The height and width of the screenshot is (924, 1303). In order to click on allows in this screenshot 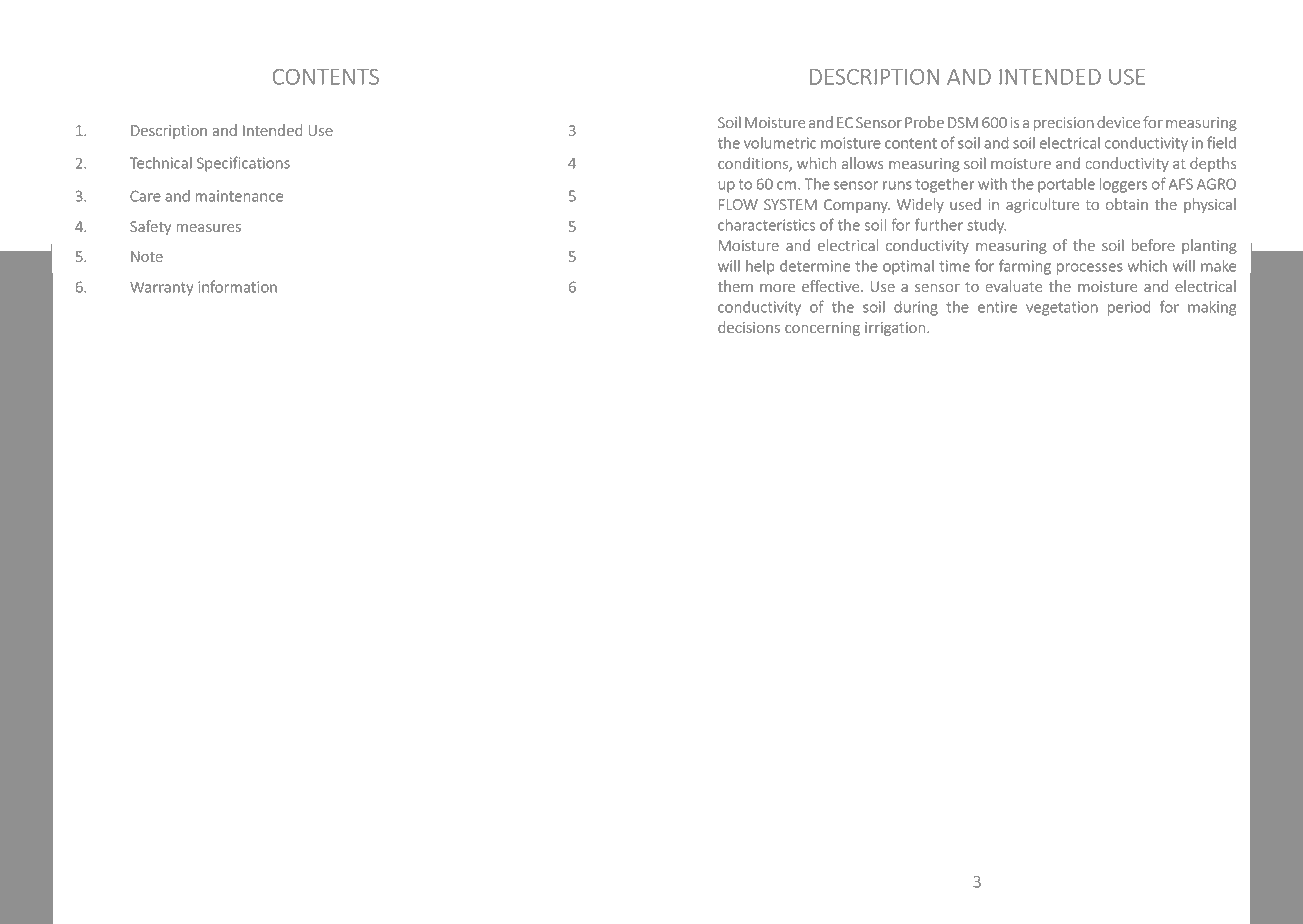, I will do `click(863, 163)`.
